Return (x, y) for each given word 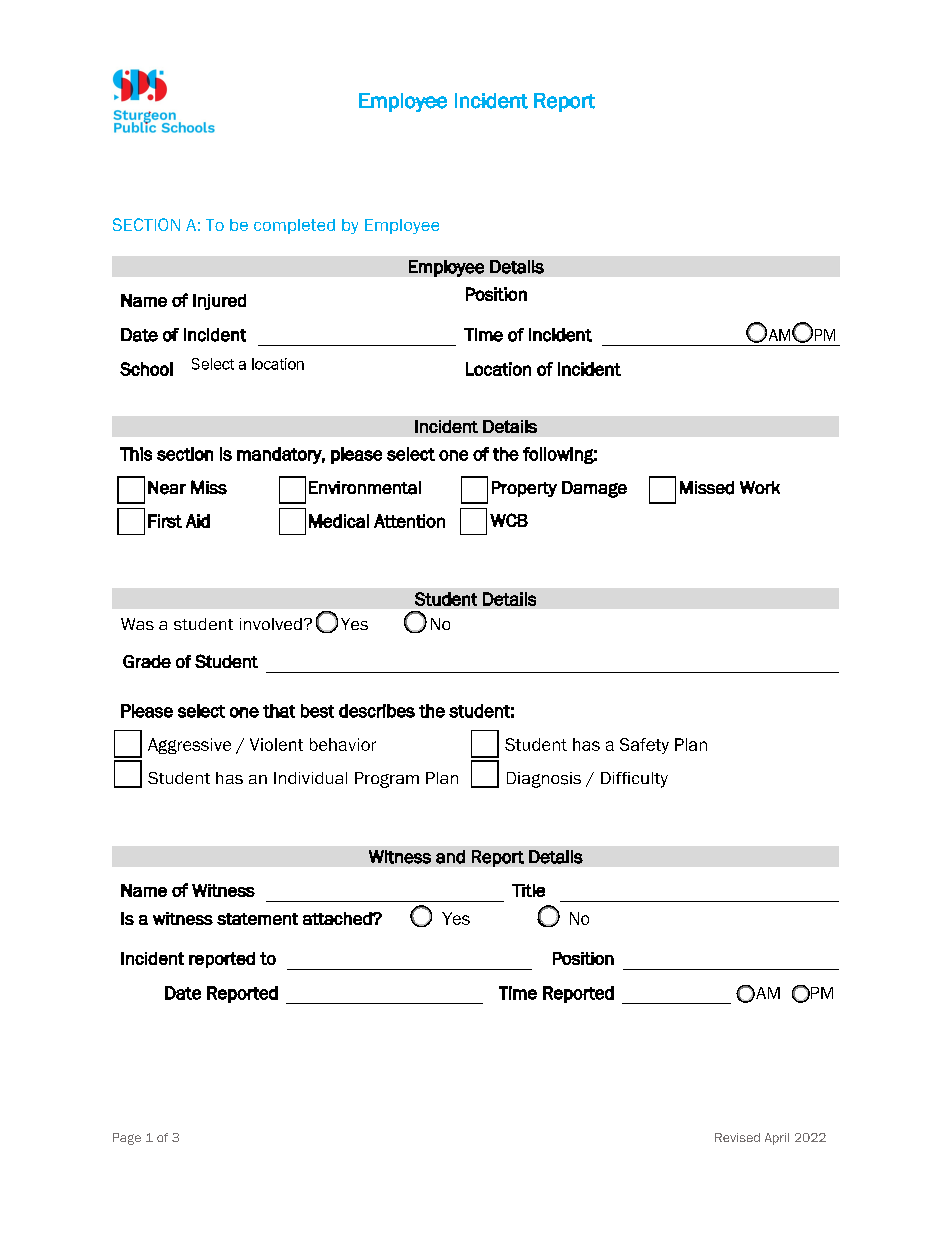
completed (294, 226)
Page (127, 1139)
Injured (219, 302)
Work (760, 487)
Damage (594, 489)
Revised (737, 1137)
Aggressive (189, 746)
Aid (198, 521)
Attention (409, 521)
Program (387, 780)
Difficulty (634, 780)
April (777, 1139)
